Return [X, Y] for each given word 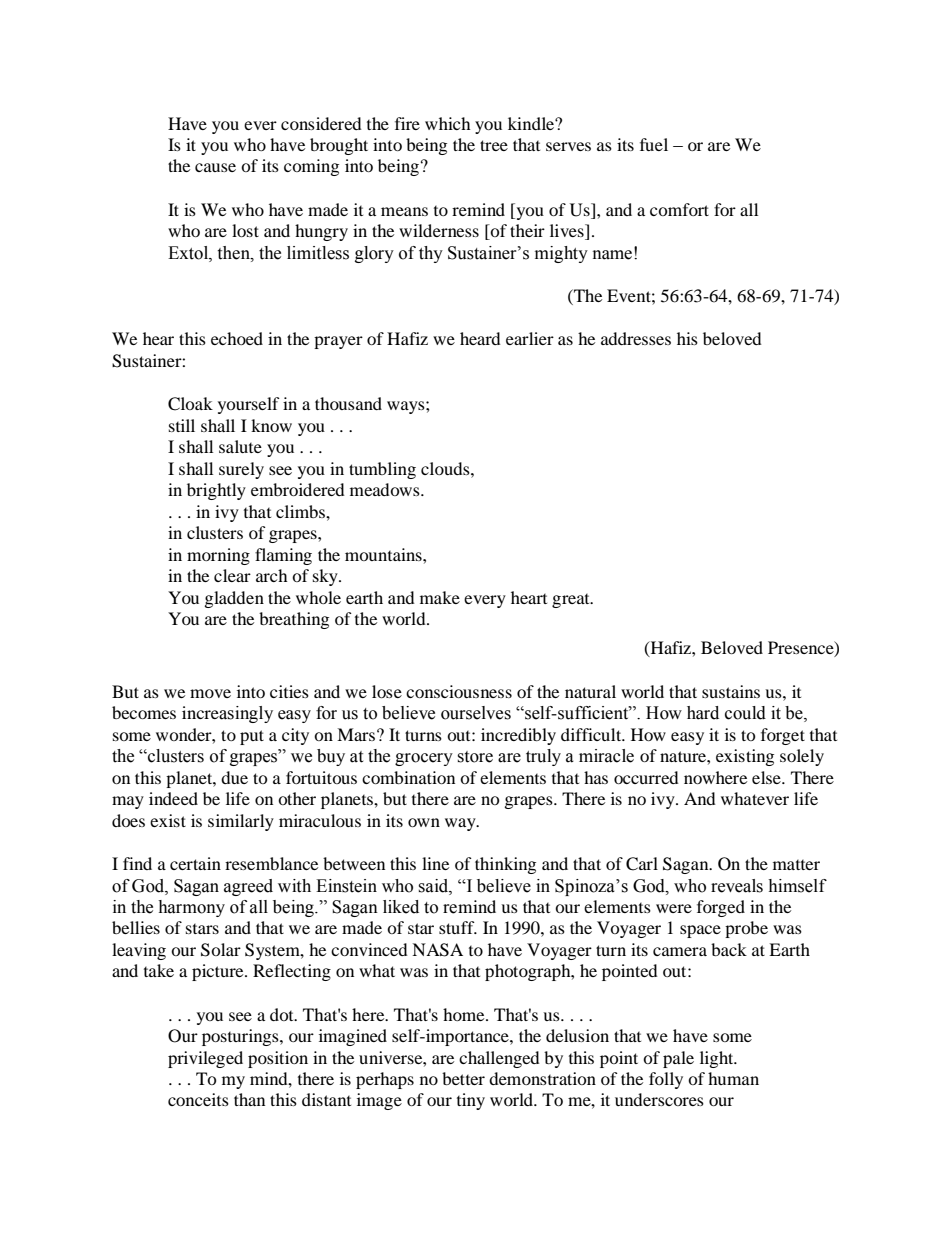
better [463, 1078]
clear [232, 575]
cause [215, 167]
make [440, 597]
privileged [205, 1059]
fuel [654, 144]
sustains [731, 691]
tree [494, 145]
